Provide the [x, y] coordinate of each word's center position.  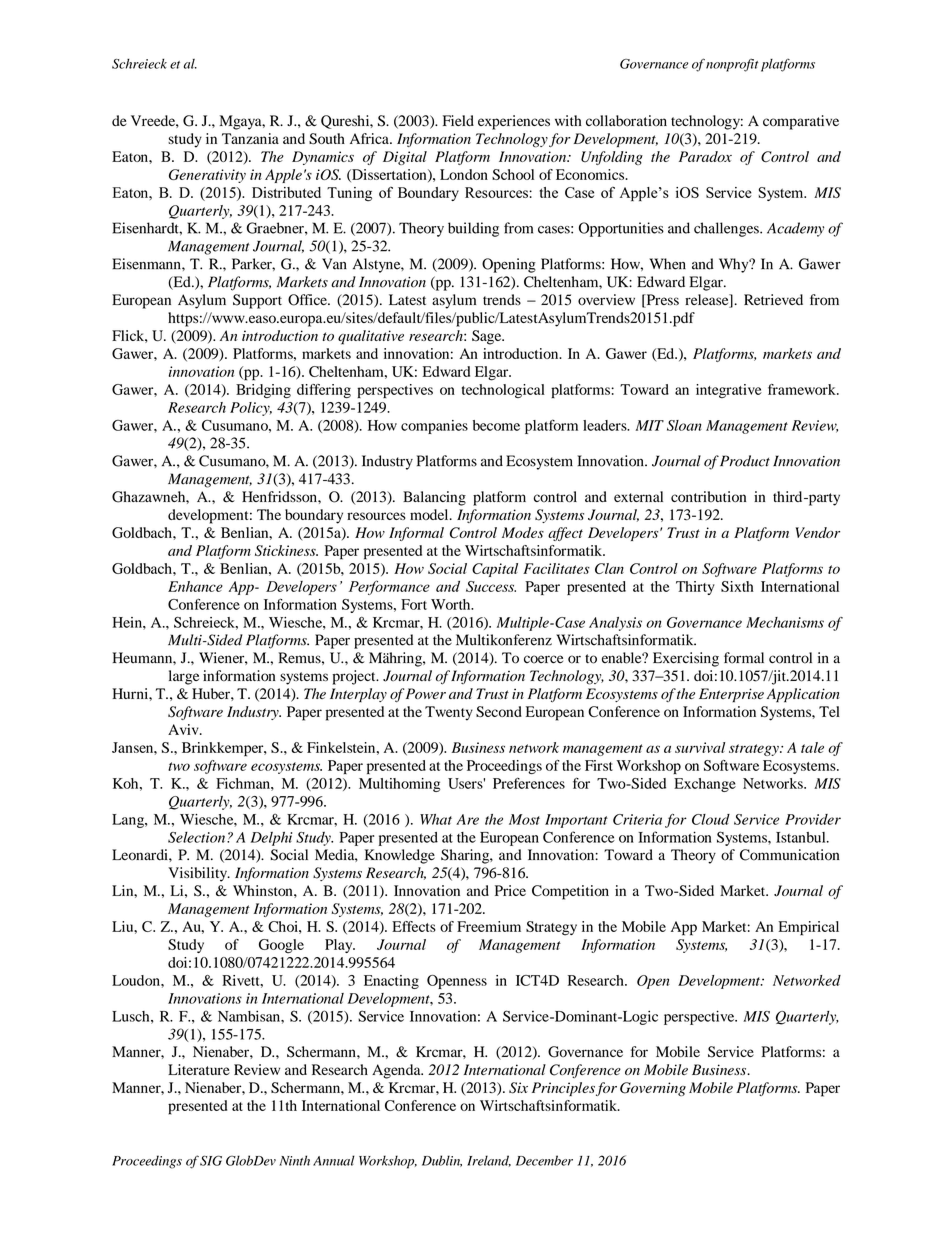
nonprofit [732, 65]
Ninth [294, 1160]
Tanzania [250, 138]
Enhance [195, 586]
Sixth [737, 586]
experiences [514, 122]
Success [491, 586]
